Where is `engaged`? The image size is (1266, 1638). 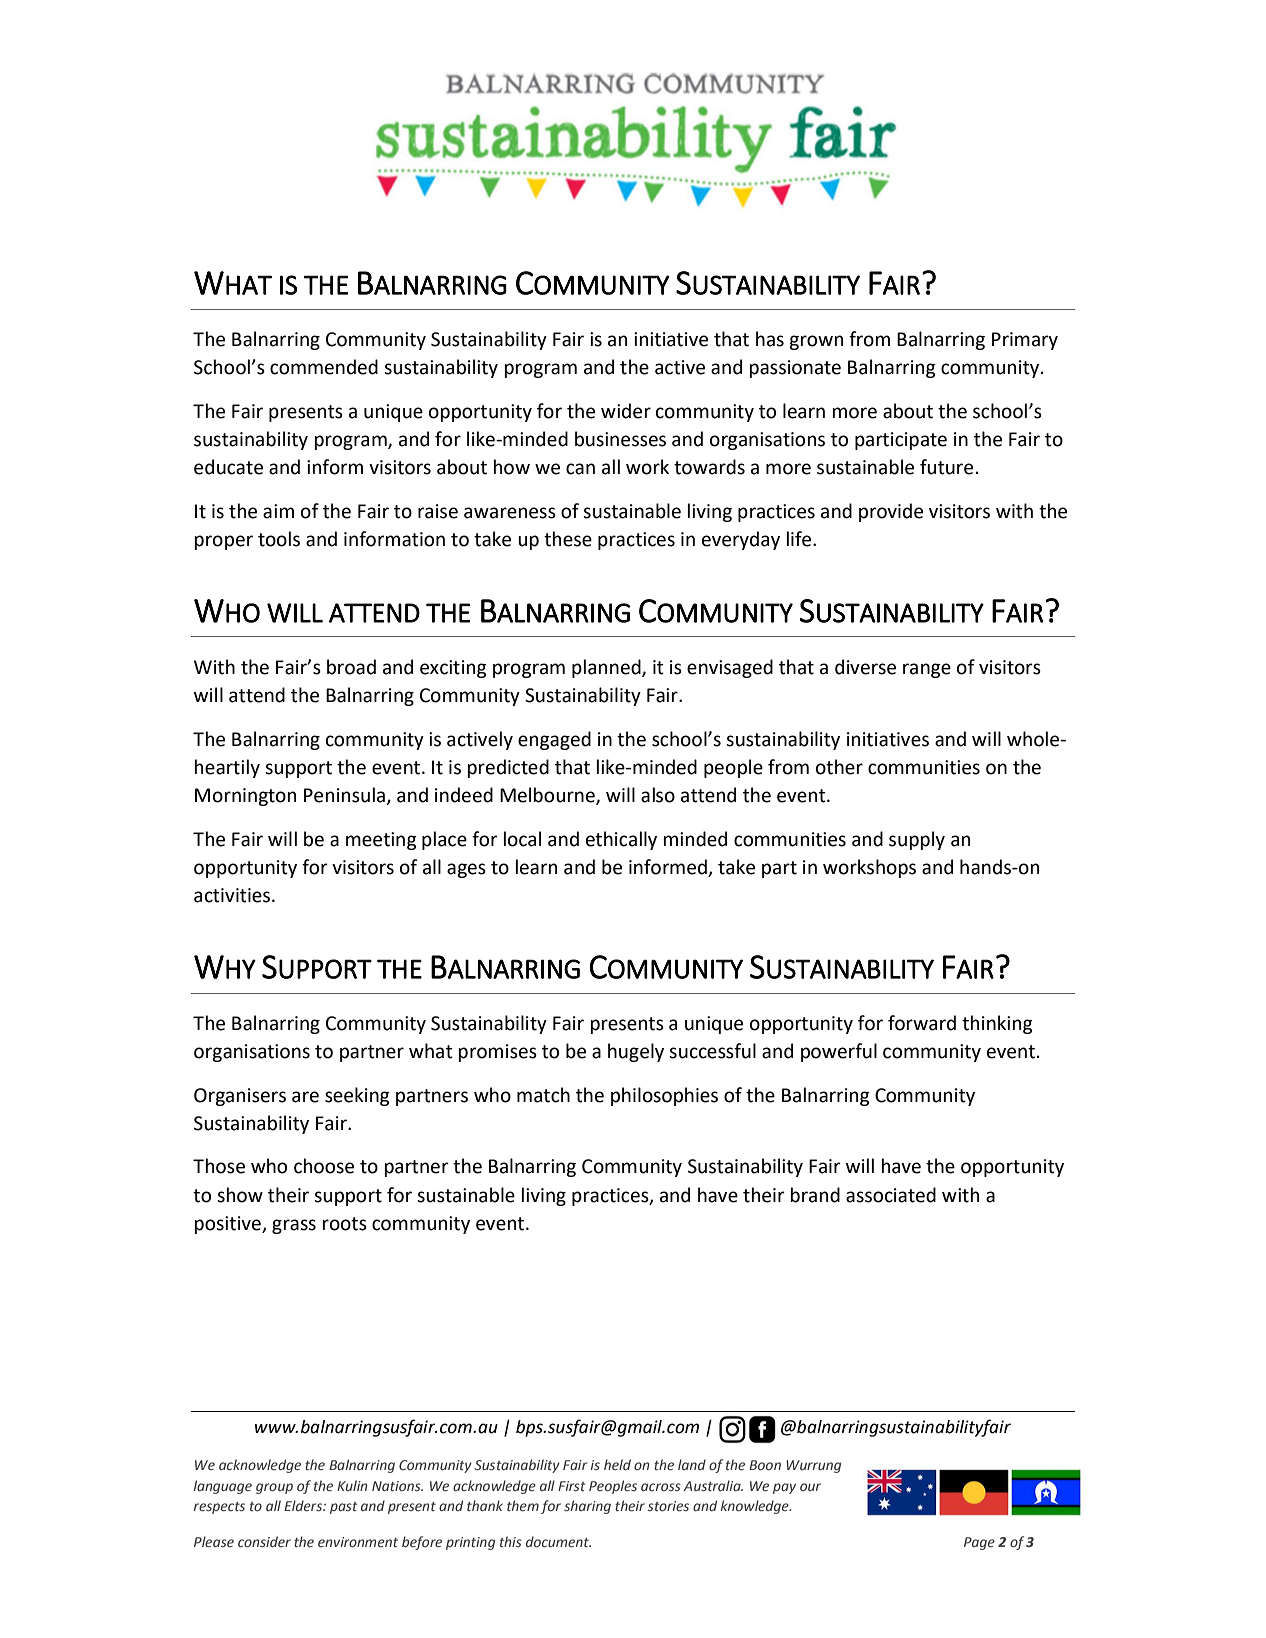
engaged is located at coordinates (554, 740).
